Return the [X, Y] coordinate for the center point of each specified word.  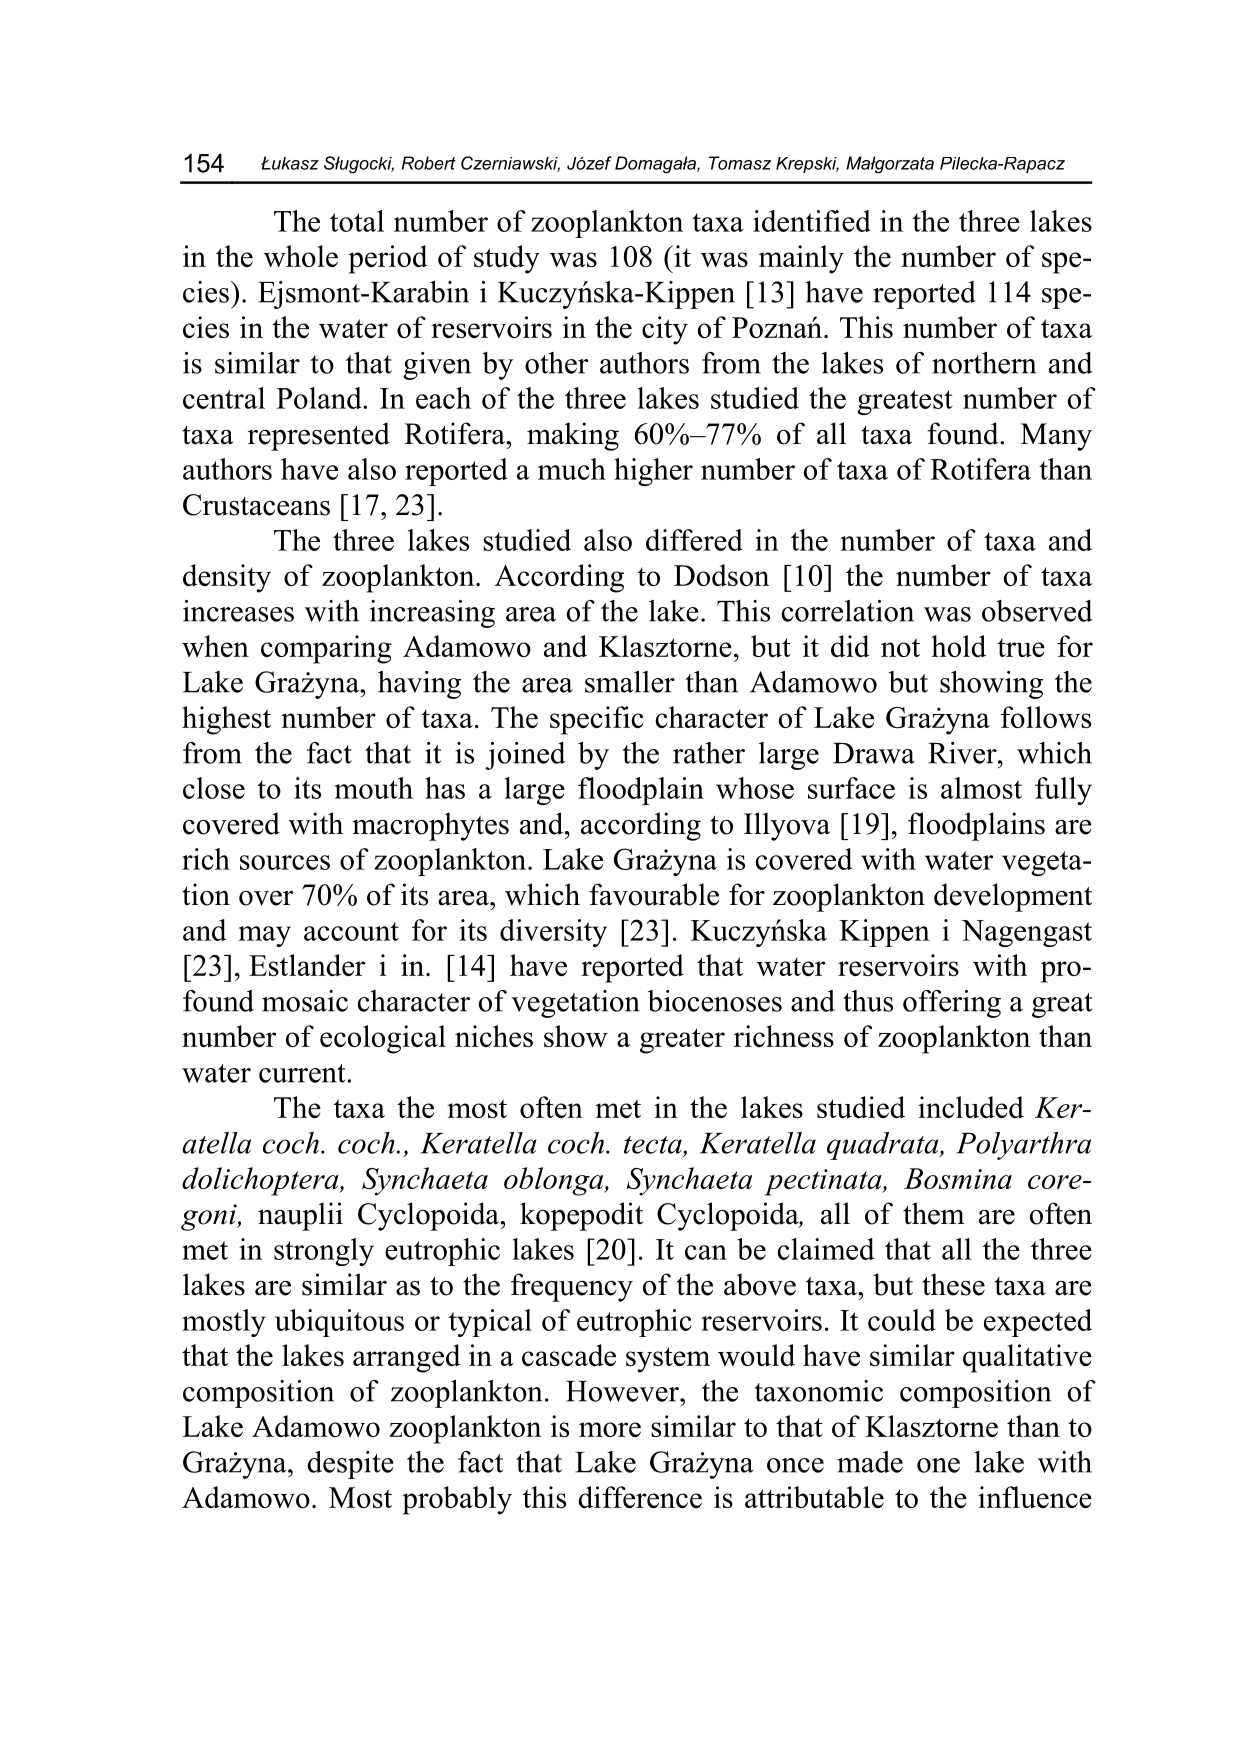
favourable [654, 894]
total [357, 221]
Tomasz [740, 163]
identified [812, 221]
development [1013, 897]
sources [285, 862]
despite [351, 1465]
